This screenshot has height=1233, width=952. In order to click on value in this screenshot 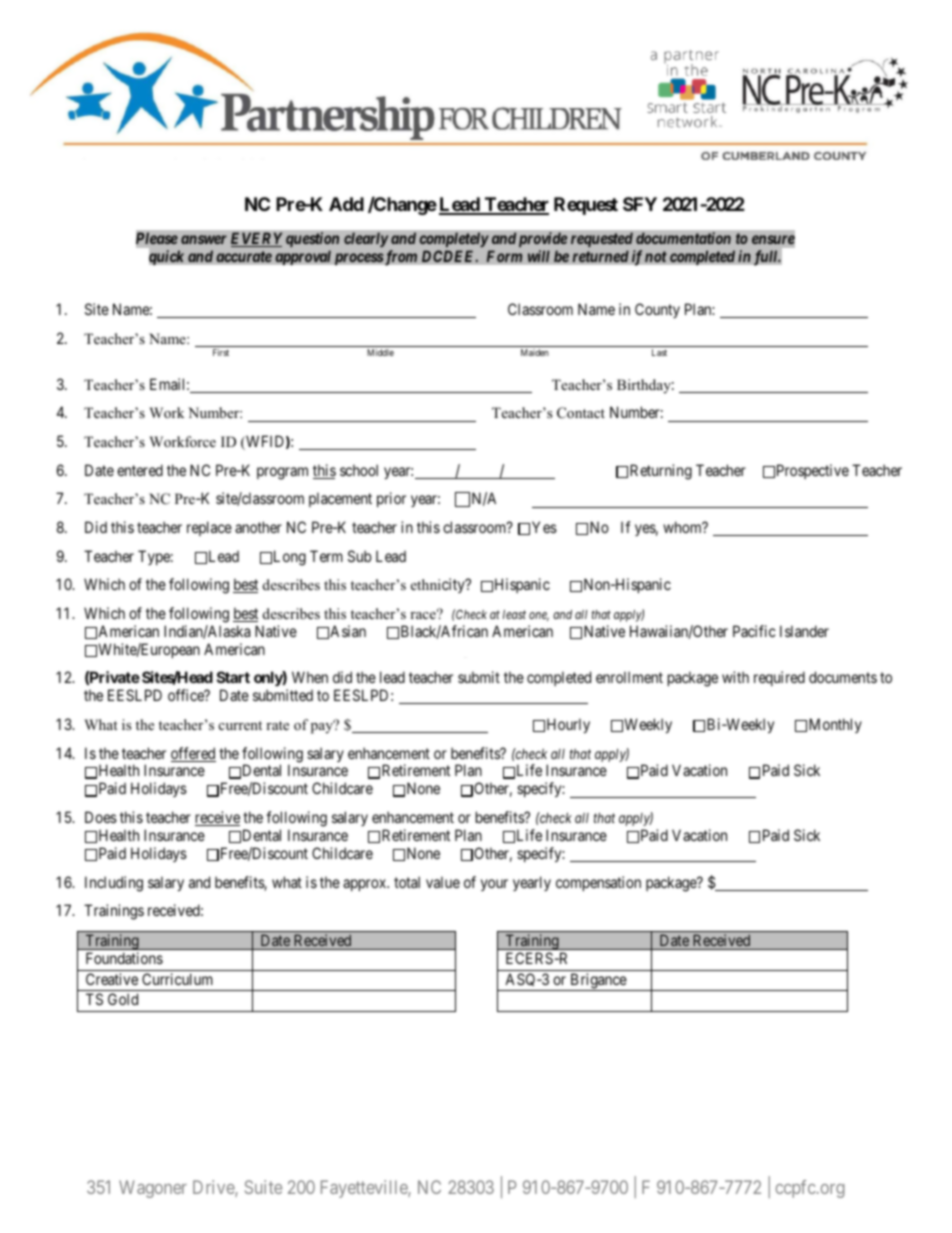, I will do `click(443, 882)`.
